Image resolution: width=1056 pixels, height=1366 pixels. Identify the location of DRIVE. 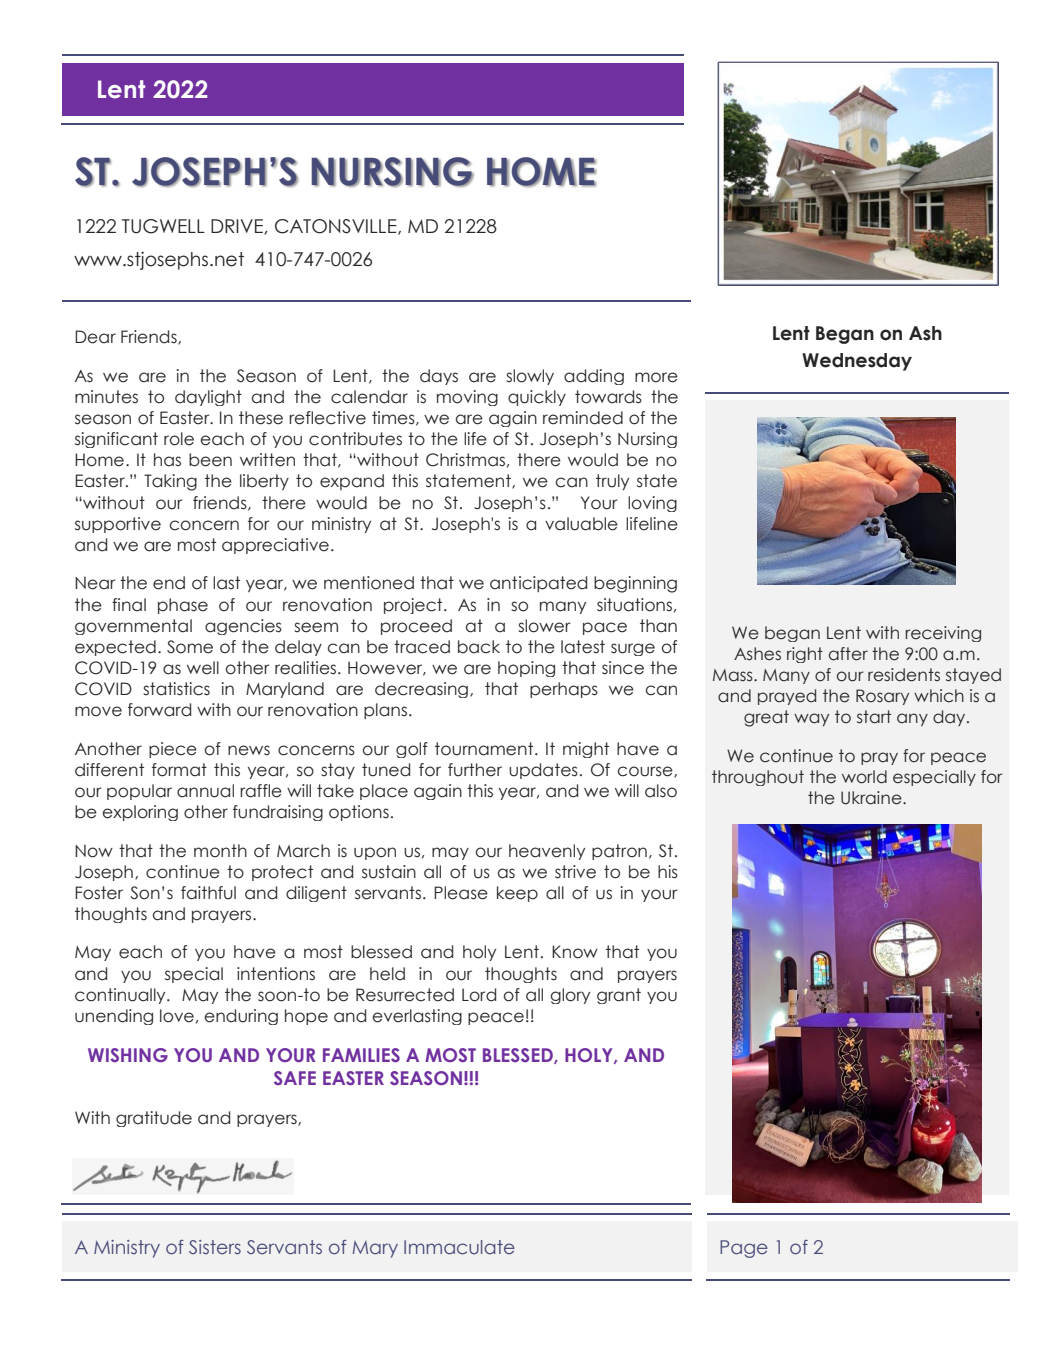
(238, 227).
